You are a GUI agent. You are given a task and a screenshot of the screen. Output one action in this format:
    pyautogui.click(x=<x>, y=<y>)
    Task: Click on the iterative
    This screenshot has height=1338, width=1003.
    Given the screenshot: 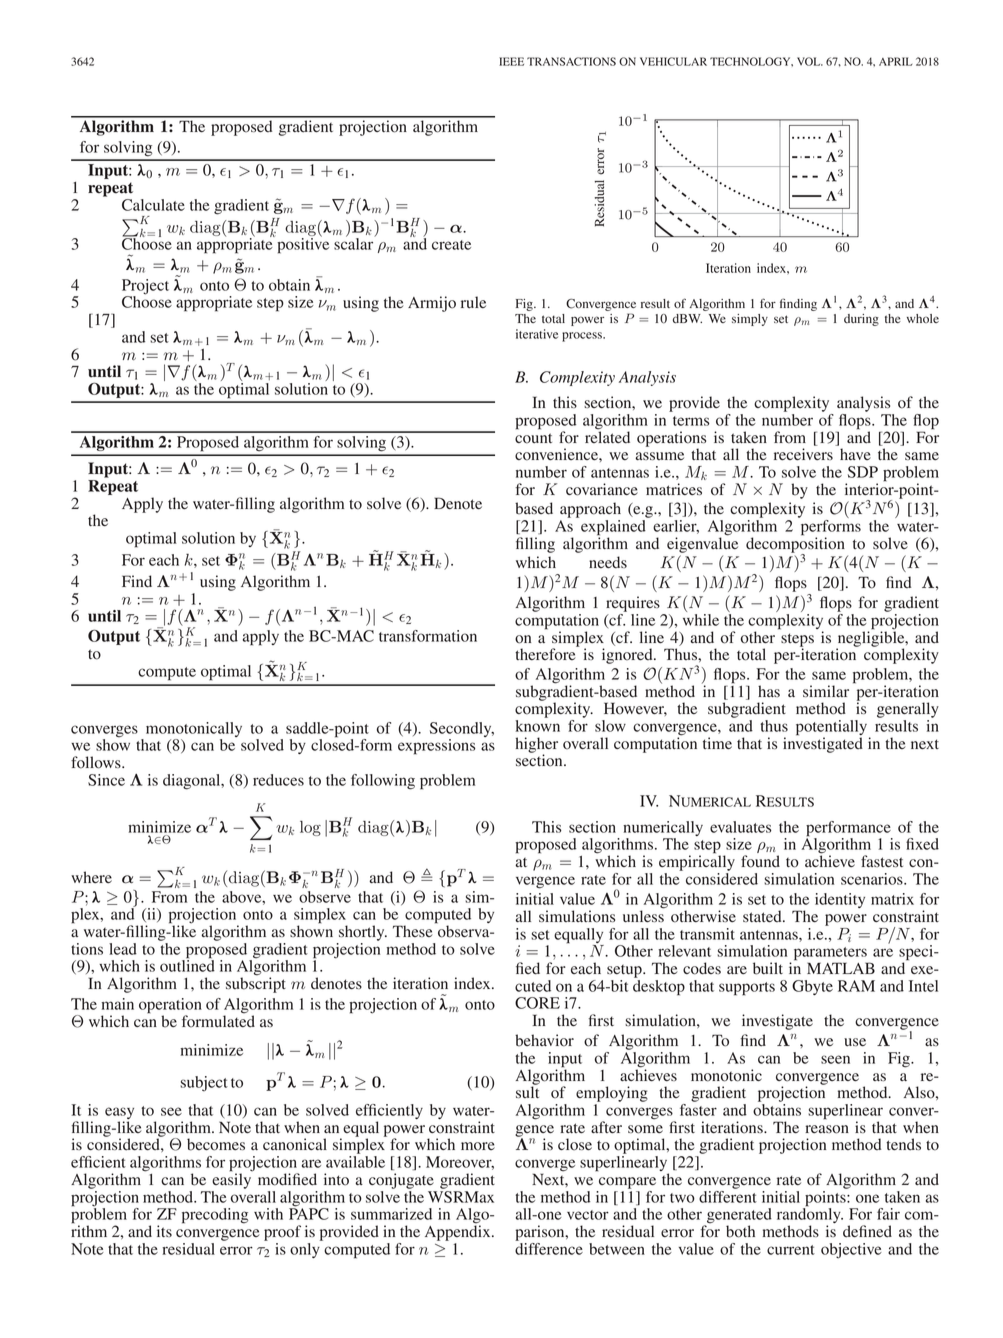 What is the action you would take?
    pyautogui.click(x=537, y=334)
